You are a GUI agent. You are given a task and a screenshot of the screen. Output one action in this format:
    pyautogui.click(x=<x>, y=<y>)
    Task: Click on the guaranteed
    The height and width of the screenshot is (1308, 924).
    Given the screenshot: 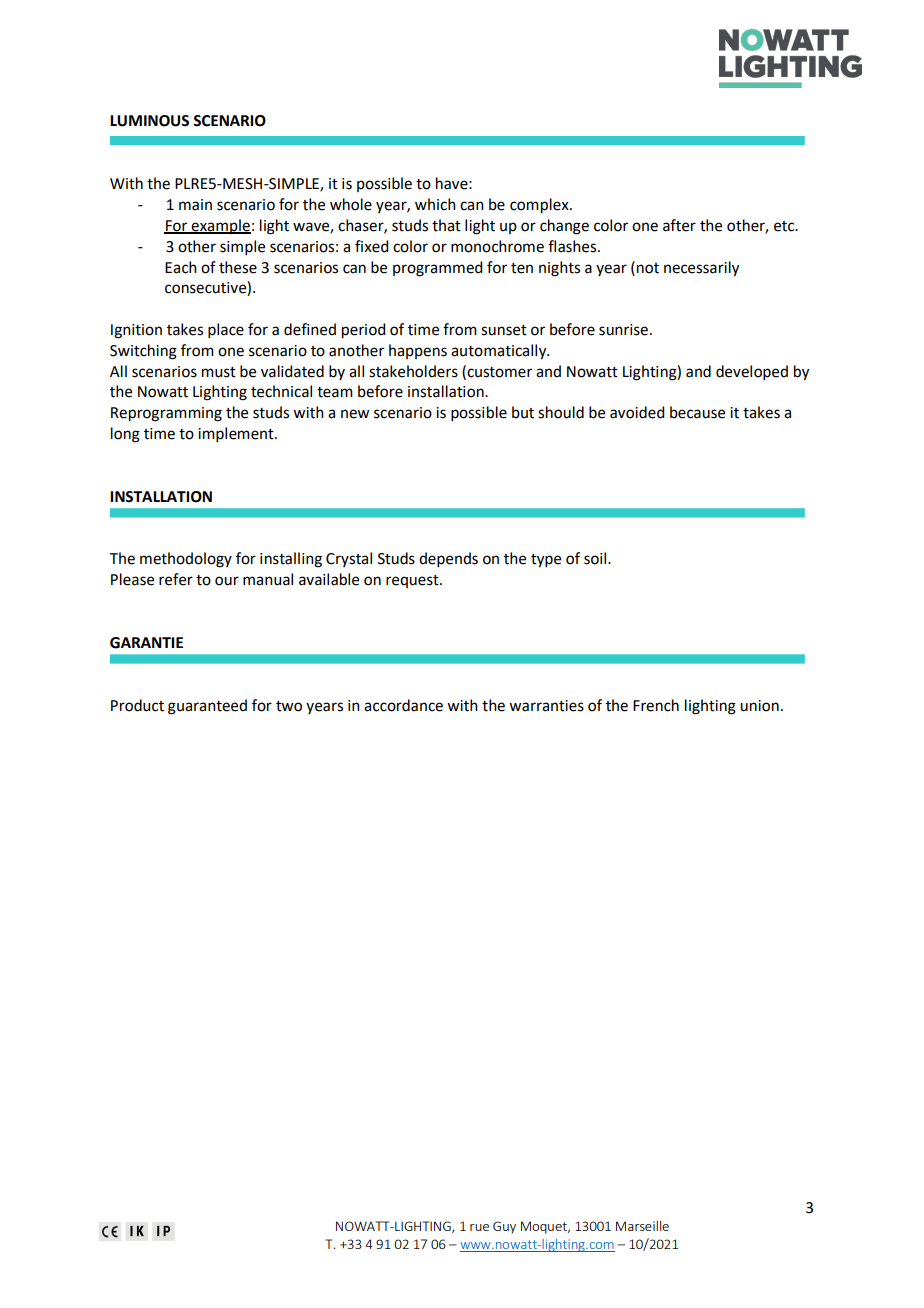 What is the action you would take?
    pyautogui.click(x=207, y=707)
